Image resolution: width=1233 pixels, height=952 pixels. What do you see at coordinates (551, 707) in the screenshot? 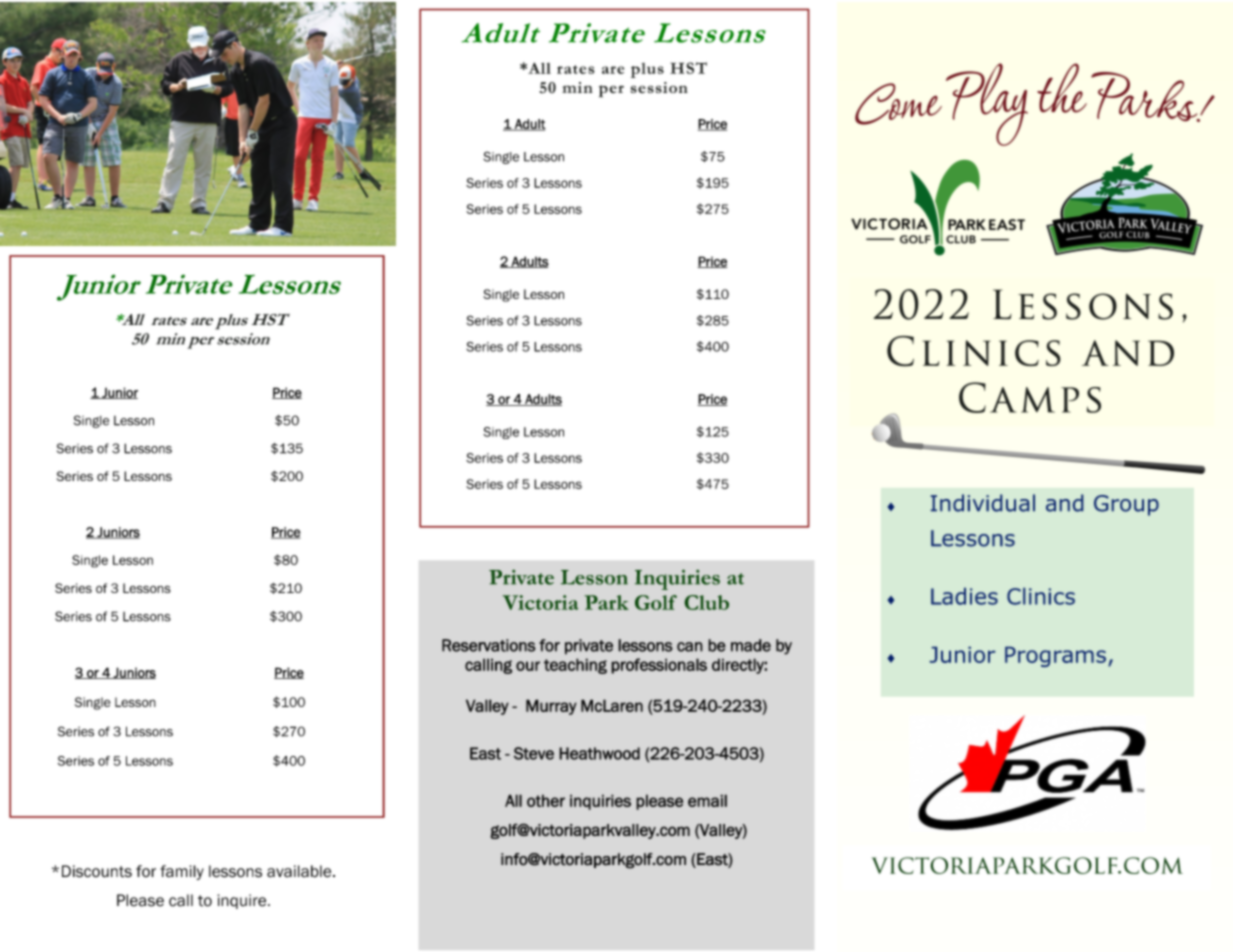
I see `Murray` at bounding box center [551, 707].
